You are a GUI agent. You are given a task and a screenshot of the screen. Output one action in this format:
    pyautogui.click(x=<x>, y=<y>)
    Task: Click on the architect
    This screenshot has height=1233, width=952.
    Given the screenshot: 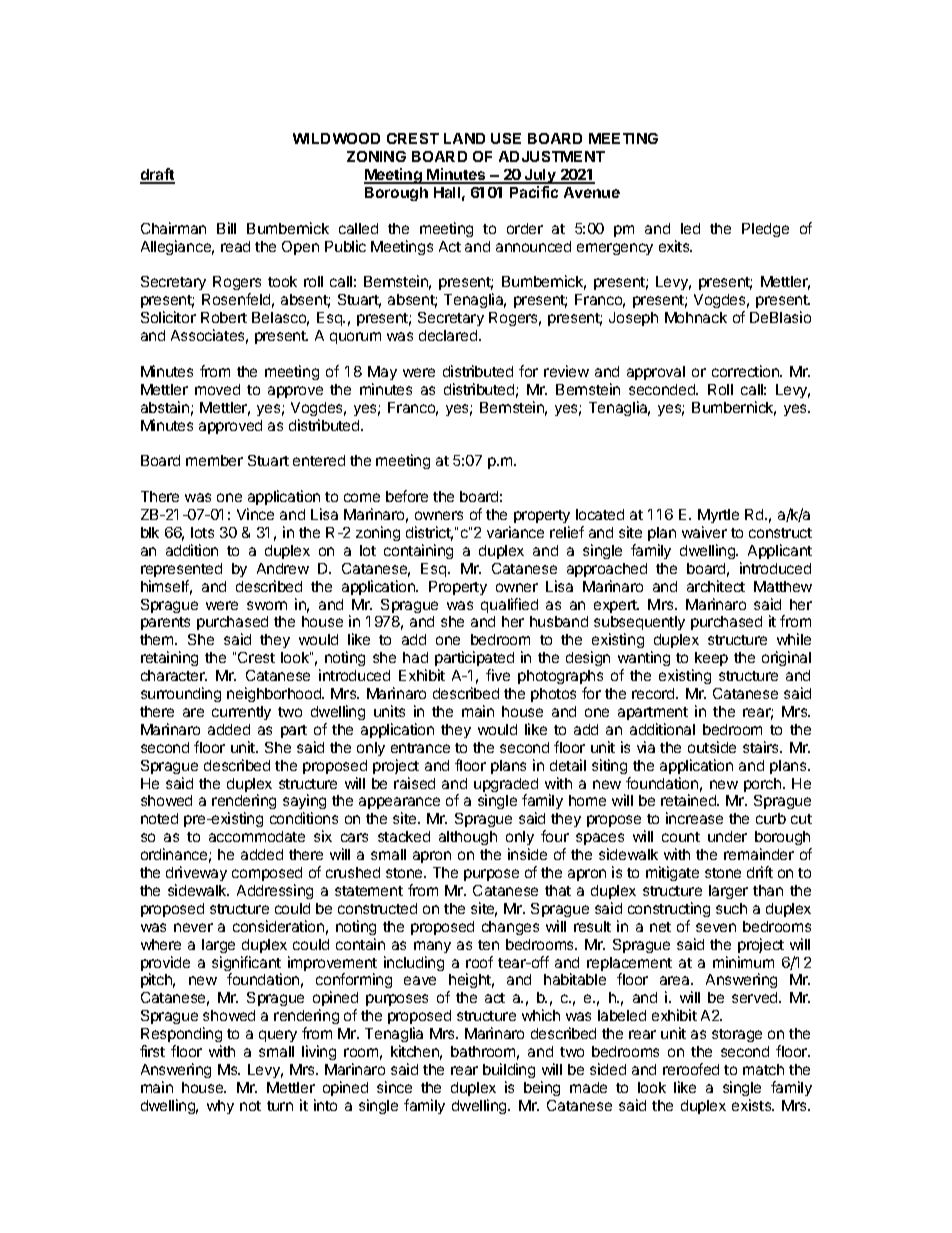 What is the action you would take?
    pyautogui.click(x=716, y=586)
